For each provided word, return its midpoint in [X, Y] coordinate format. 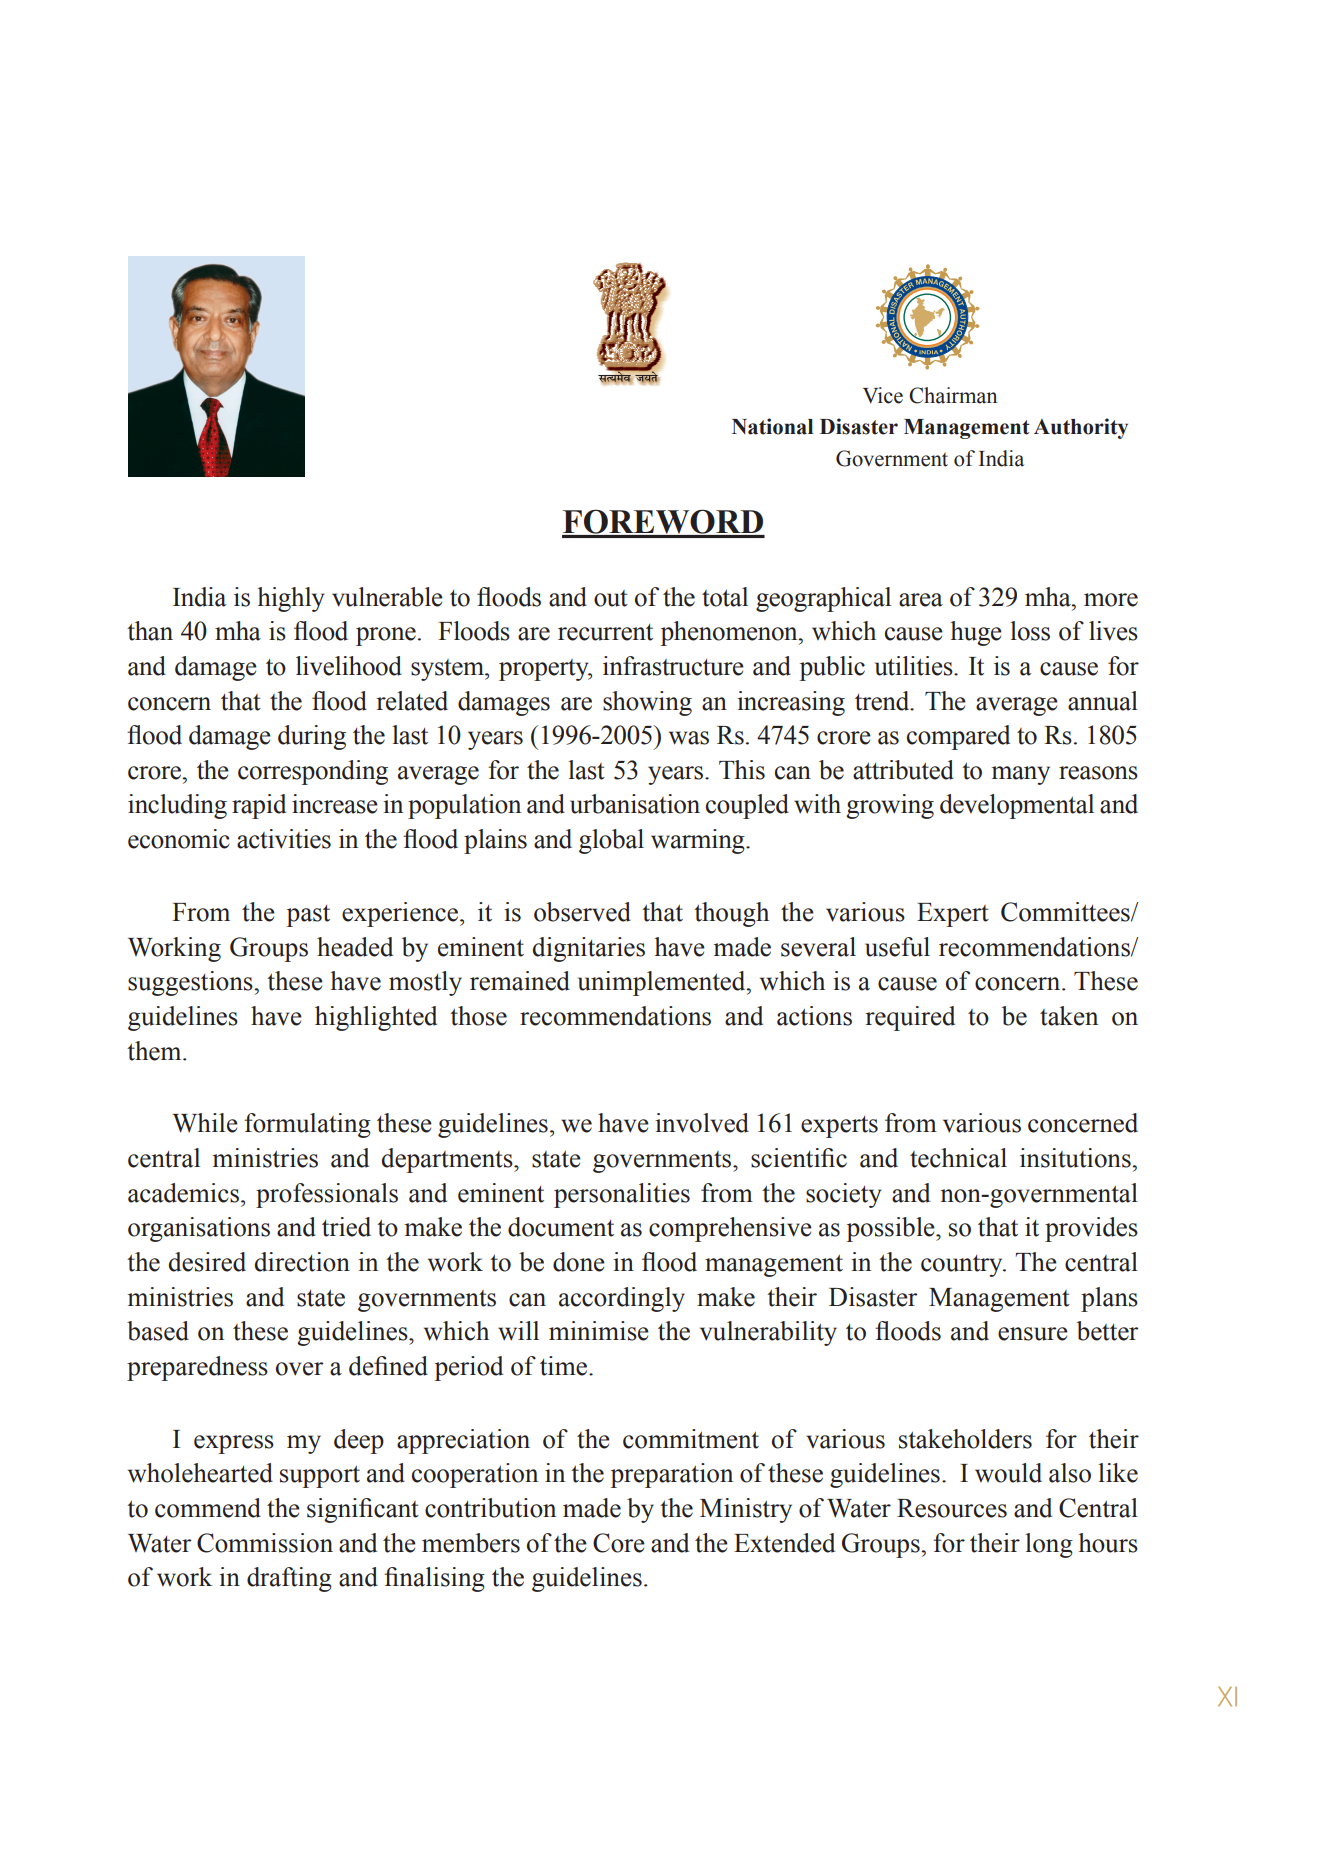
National [772, 426]
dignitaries [589, 949]
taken [1069, 1016]
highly [291, 599]
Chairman [953, 395]
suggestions [191, 983]
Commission [265, 1543]
